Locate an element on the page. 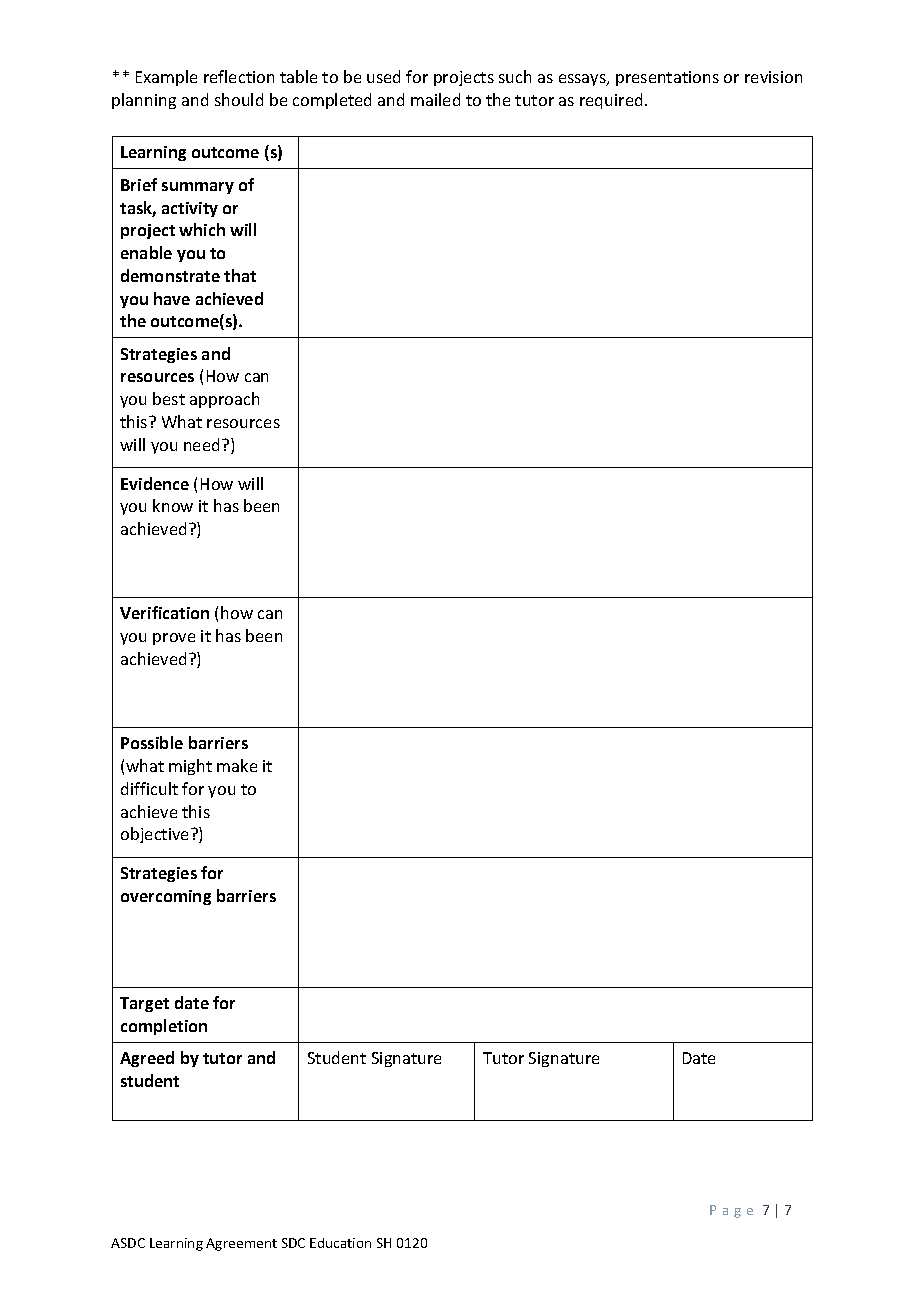  completion is located at coordinates (164, 1027).
